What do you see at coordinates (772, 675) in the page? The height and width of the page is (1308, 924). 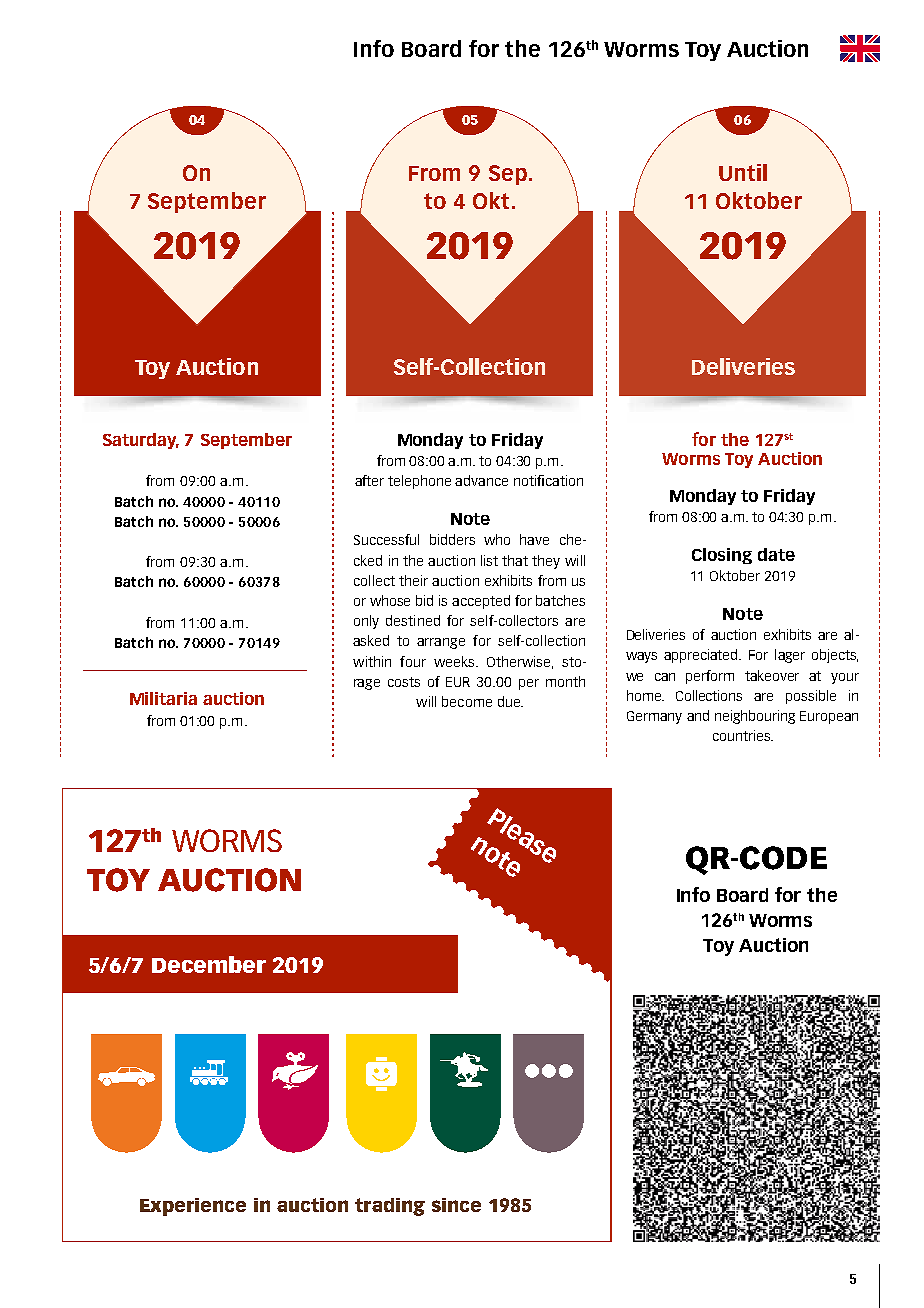 I see `takeover` at bounding box center [772, 675].
